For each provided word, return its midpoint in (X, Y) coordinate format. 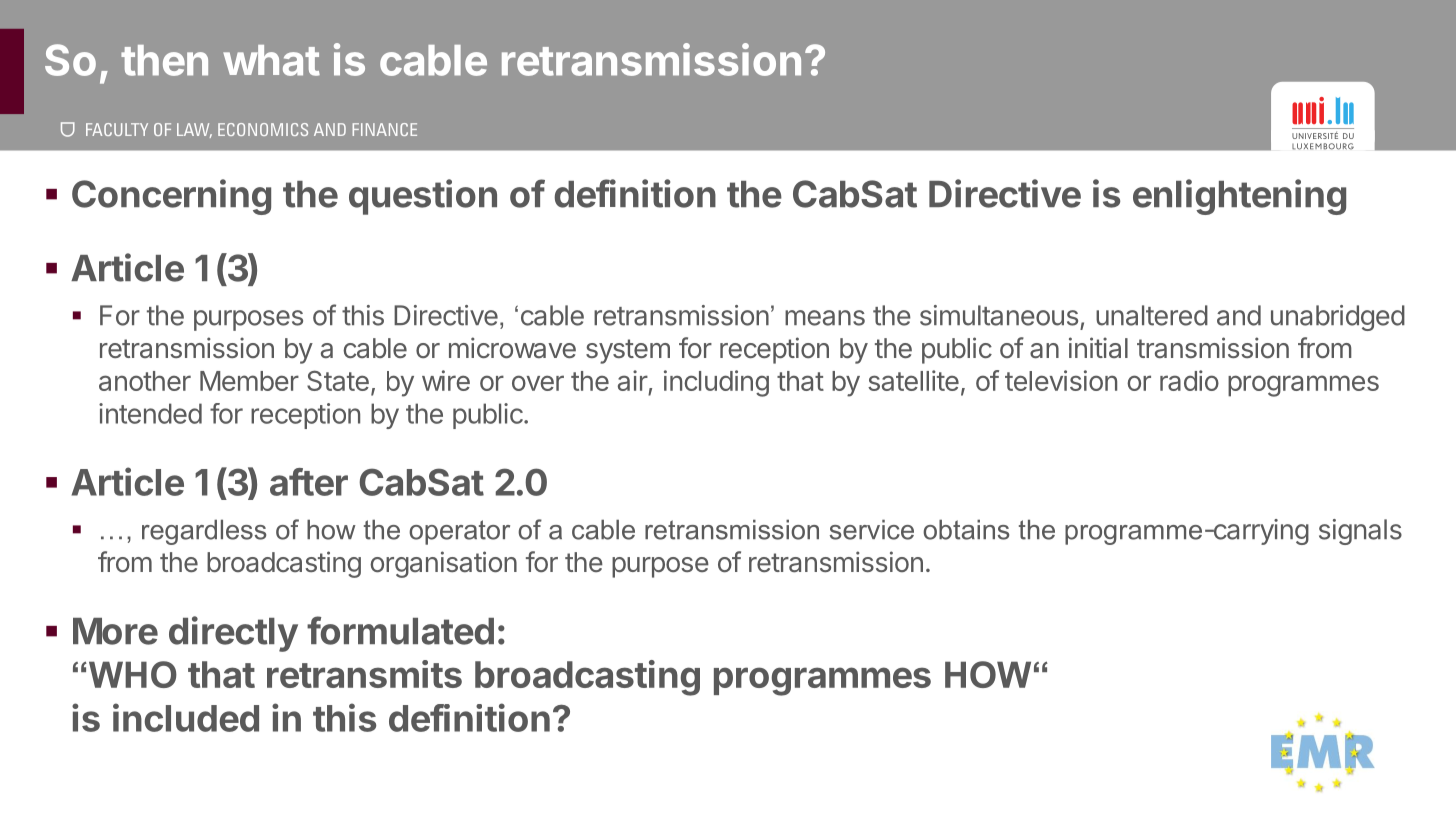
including (716, 383)
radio (1189, 380)
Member (249, 381)
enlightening (1239, 197)
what (271, 60)
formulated (400, 630)
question (423, 197)
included (186, 717)
